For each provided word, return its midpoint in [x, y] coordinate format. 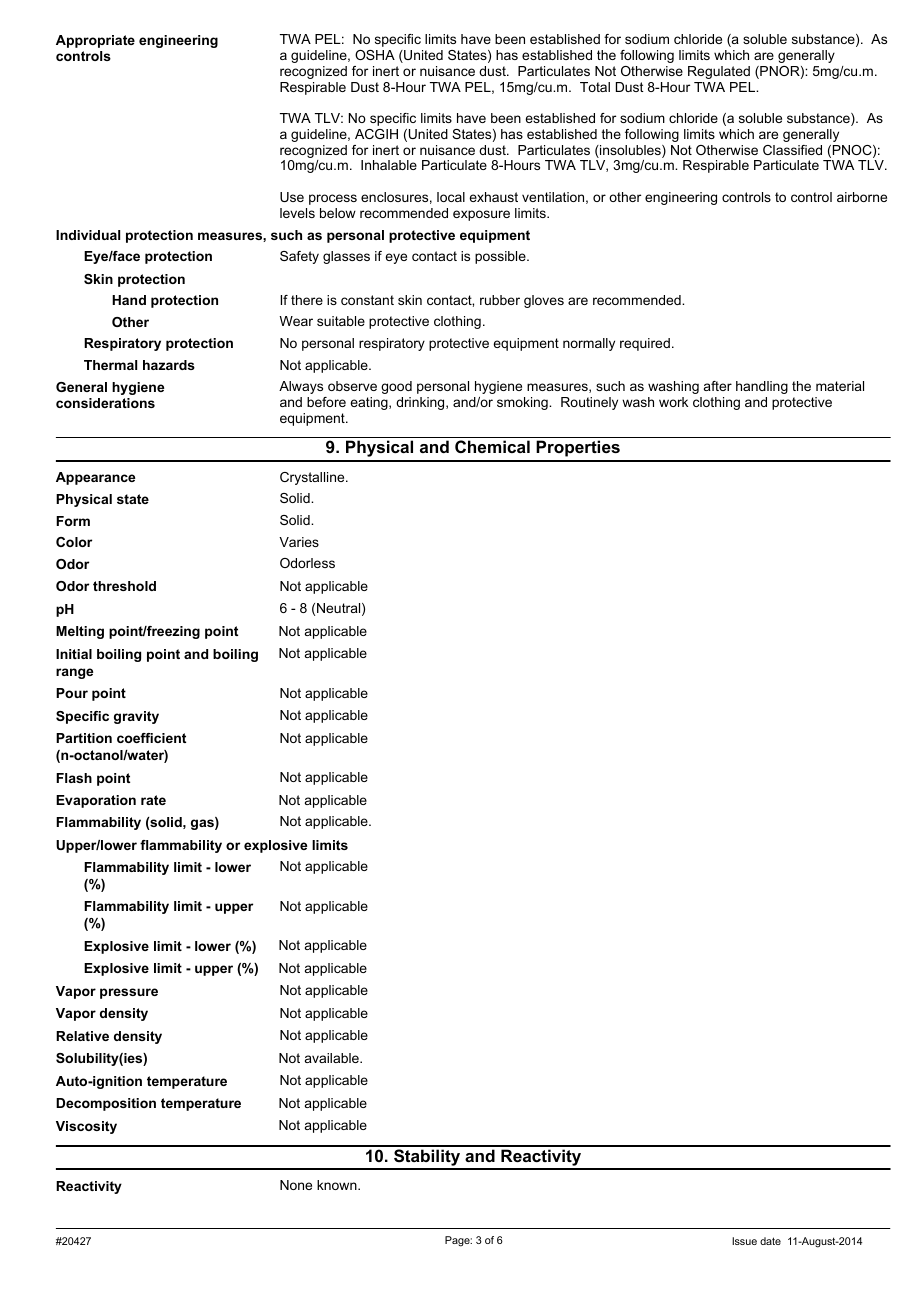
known [338, 1185]
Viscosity [86, 1127]
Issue [744, 1241]
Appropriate [95, 41]
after [718, 386]
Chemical [492, 446]
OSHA [375, 55]
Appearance [95, 478]
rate [153, 800]
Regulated [719, 72]
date [770, 1241]
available [333, 1058]
